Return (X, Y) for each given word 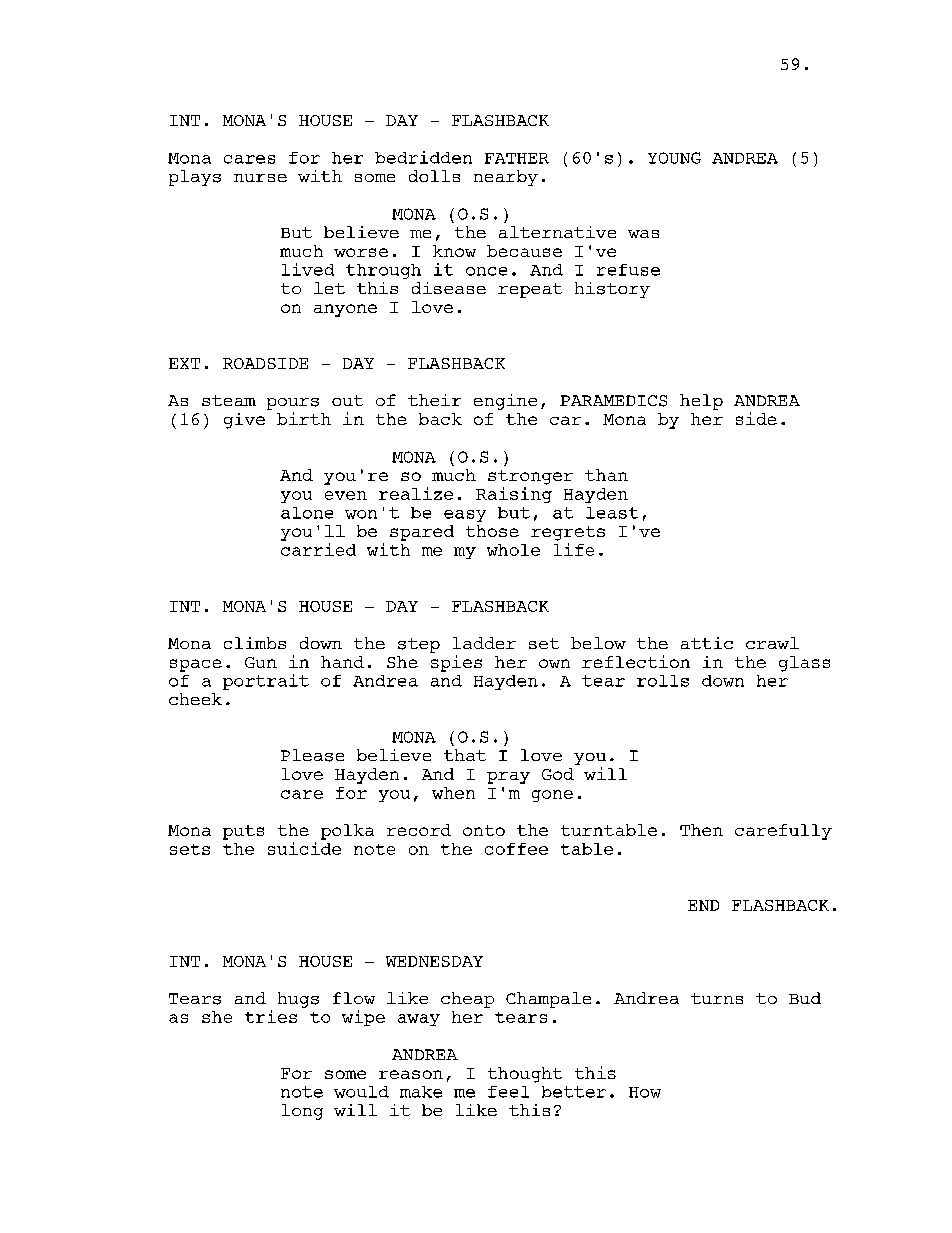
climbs (255, 643)
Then (701, 830)
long (302, 1112)
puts (243, 832)
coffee (516, 849)
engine (505, 402)
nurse (260, 178)
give (244, 421)
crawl (772, 643)
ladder (484, 643)
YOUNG (674, 158)
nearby (506, 178)
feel (508, 1092)
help (701, 402)
